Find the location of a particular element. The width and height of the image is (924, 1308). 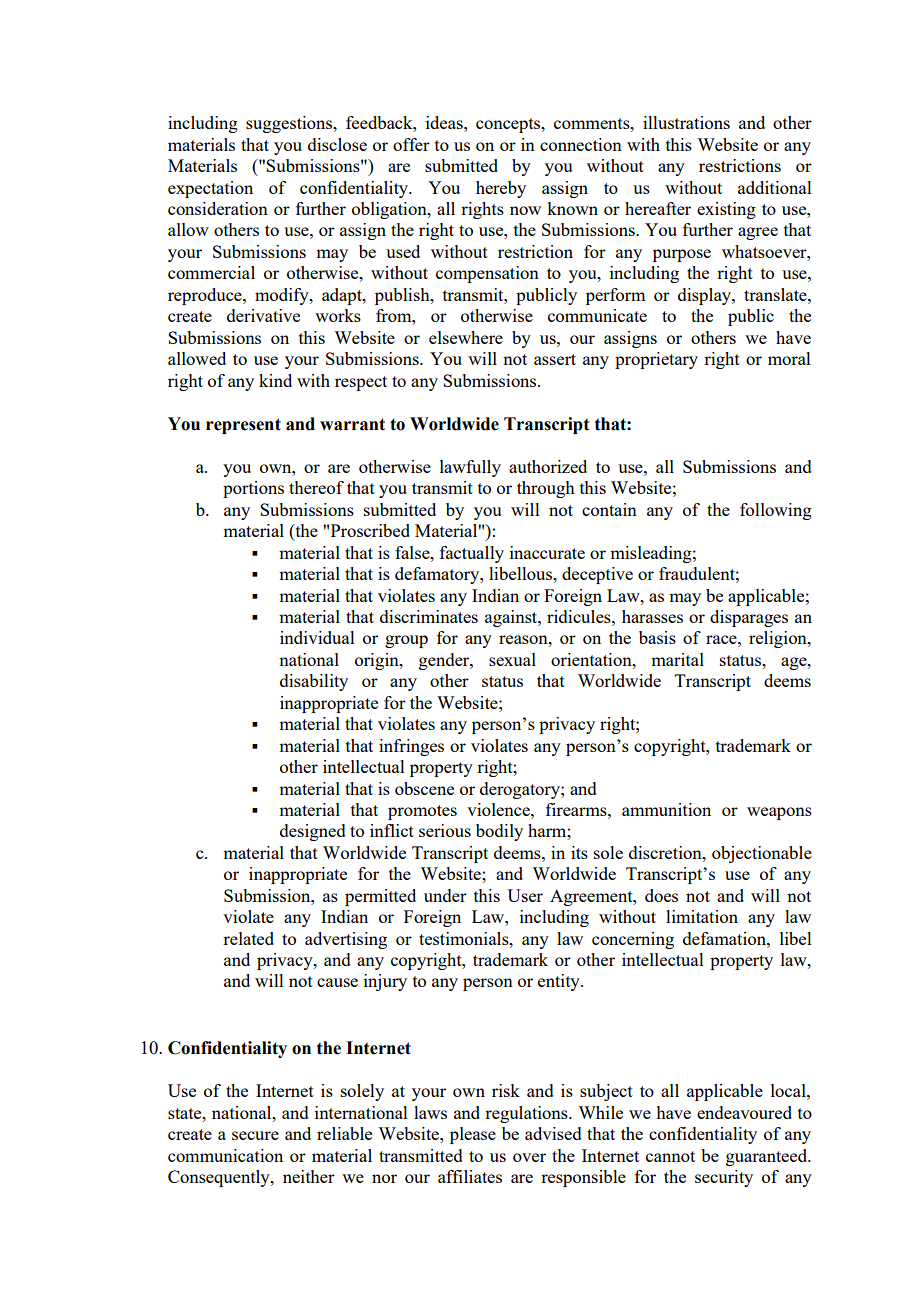

related is located at coordinates (248, 938).
